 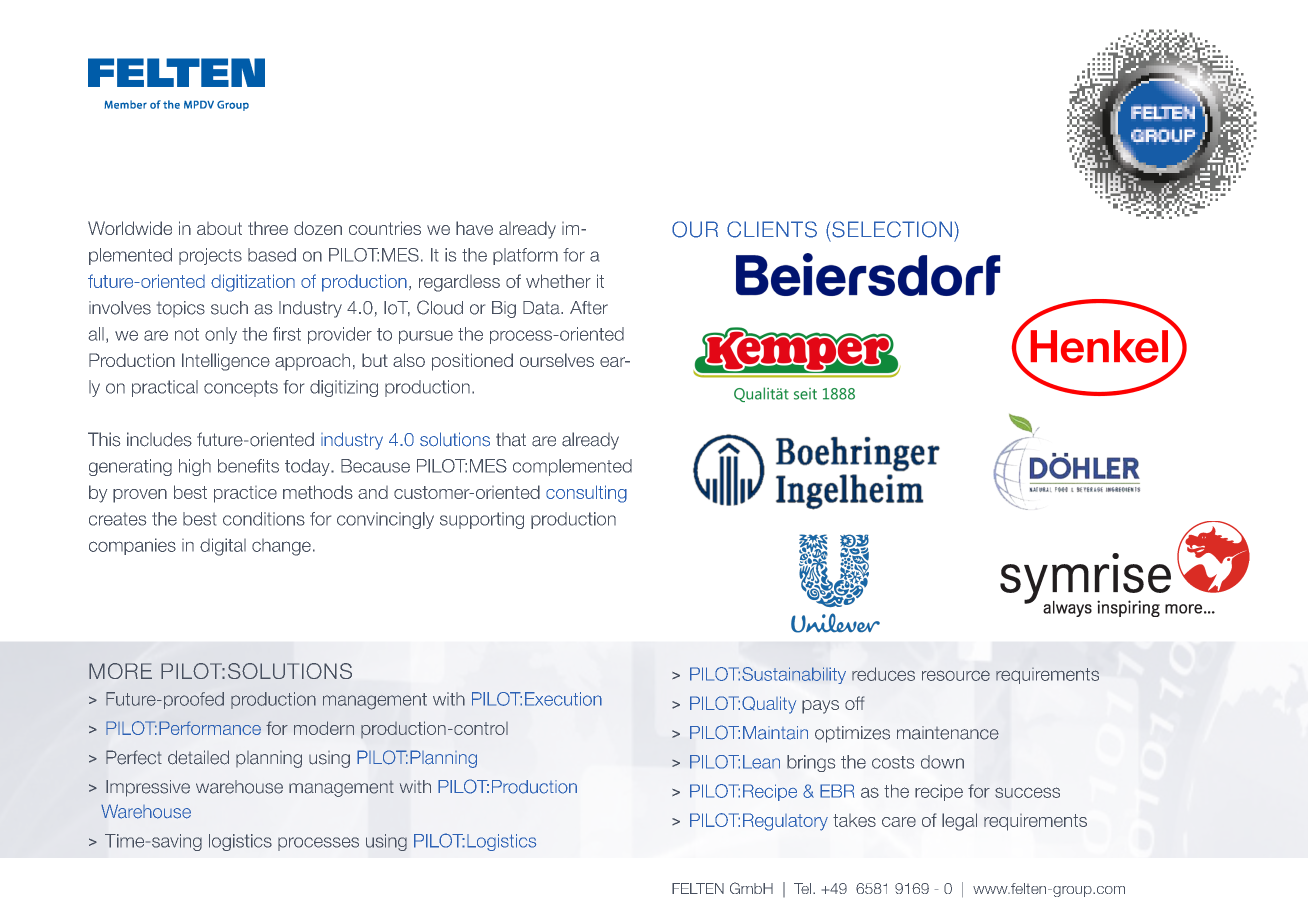 What do you see at coordinates (148, 788) in the page?
I see `Impressive` at bounding box center [148, 788].
